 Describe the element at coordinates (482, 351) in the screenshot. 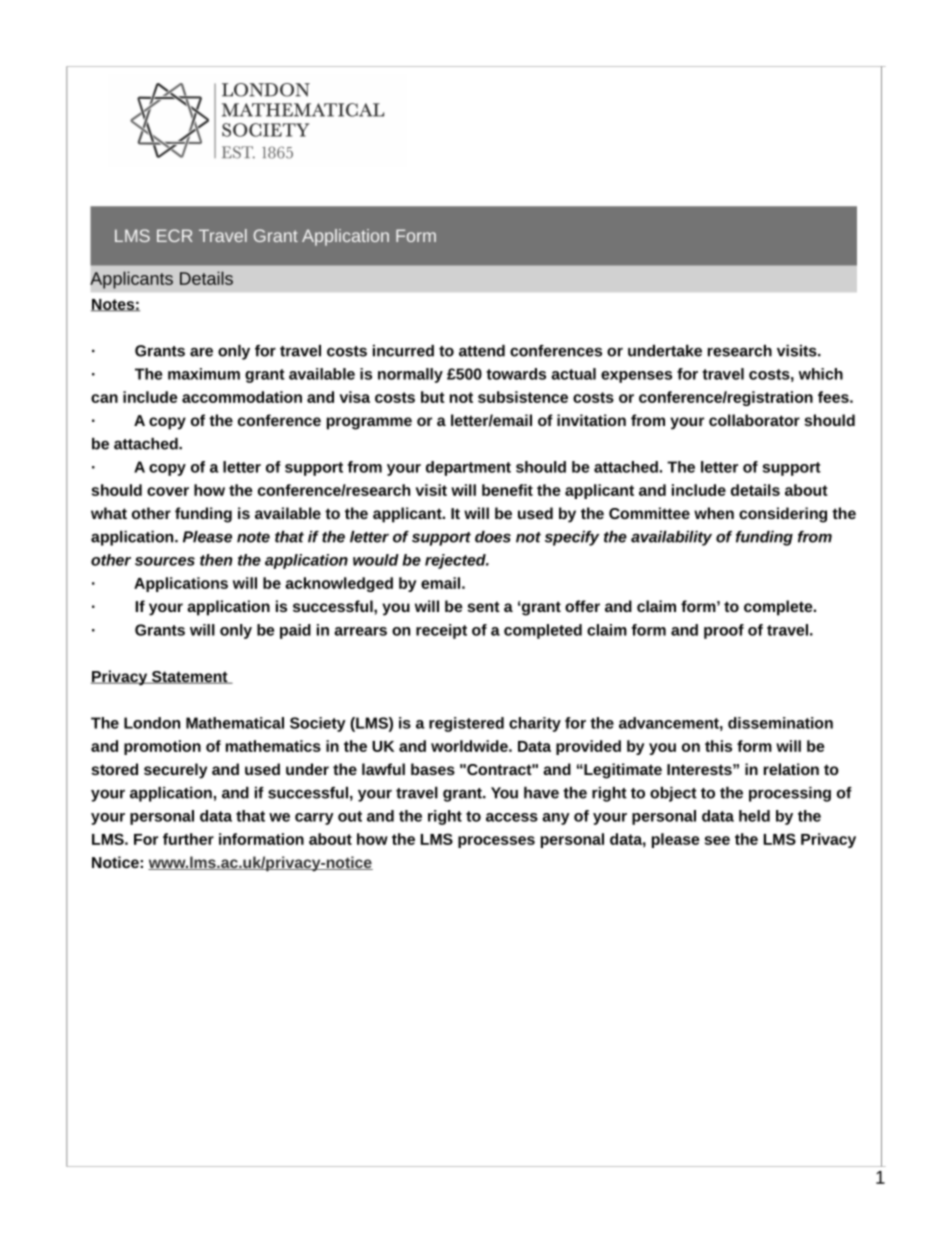

I see `attend` at that location.
